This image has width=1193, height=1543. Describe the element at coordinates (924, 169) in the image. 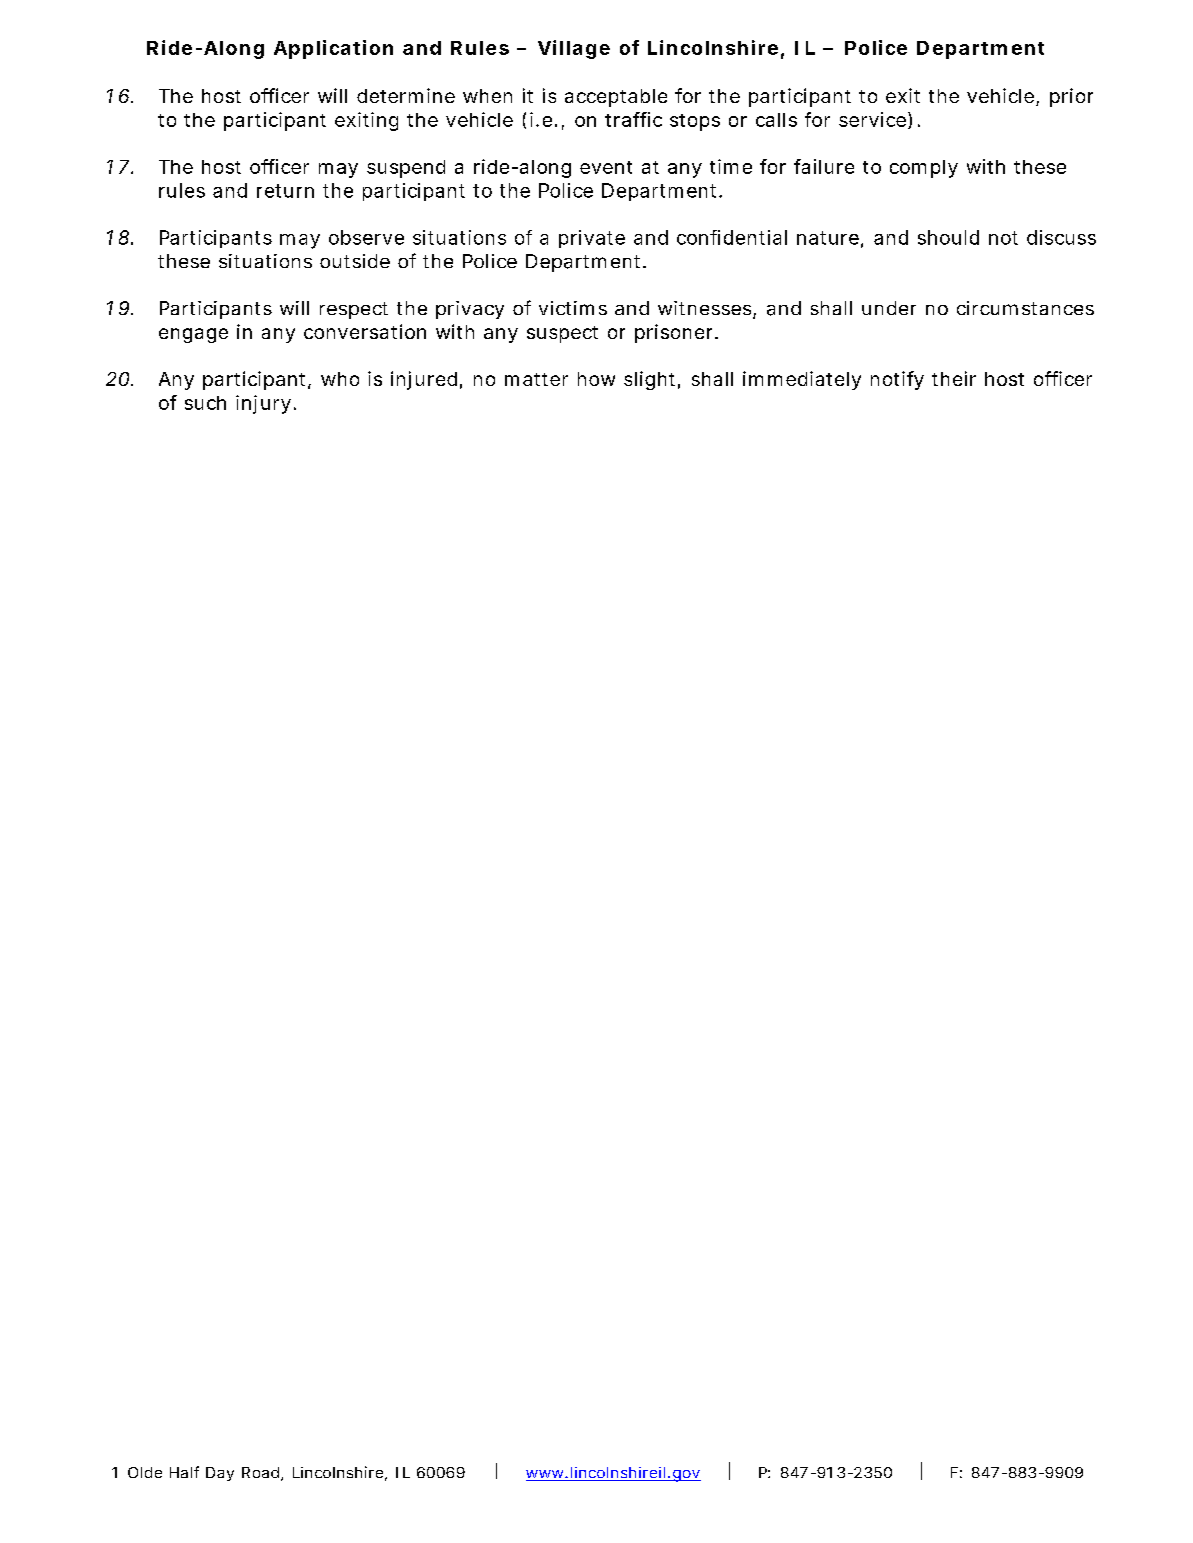

I see `comply` at that location.
